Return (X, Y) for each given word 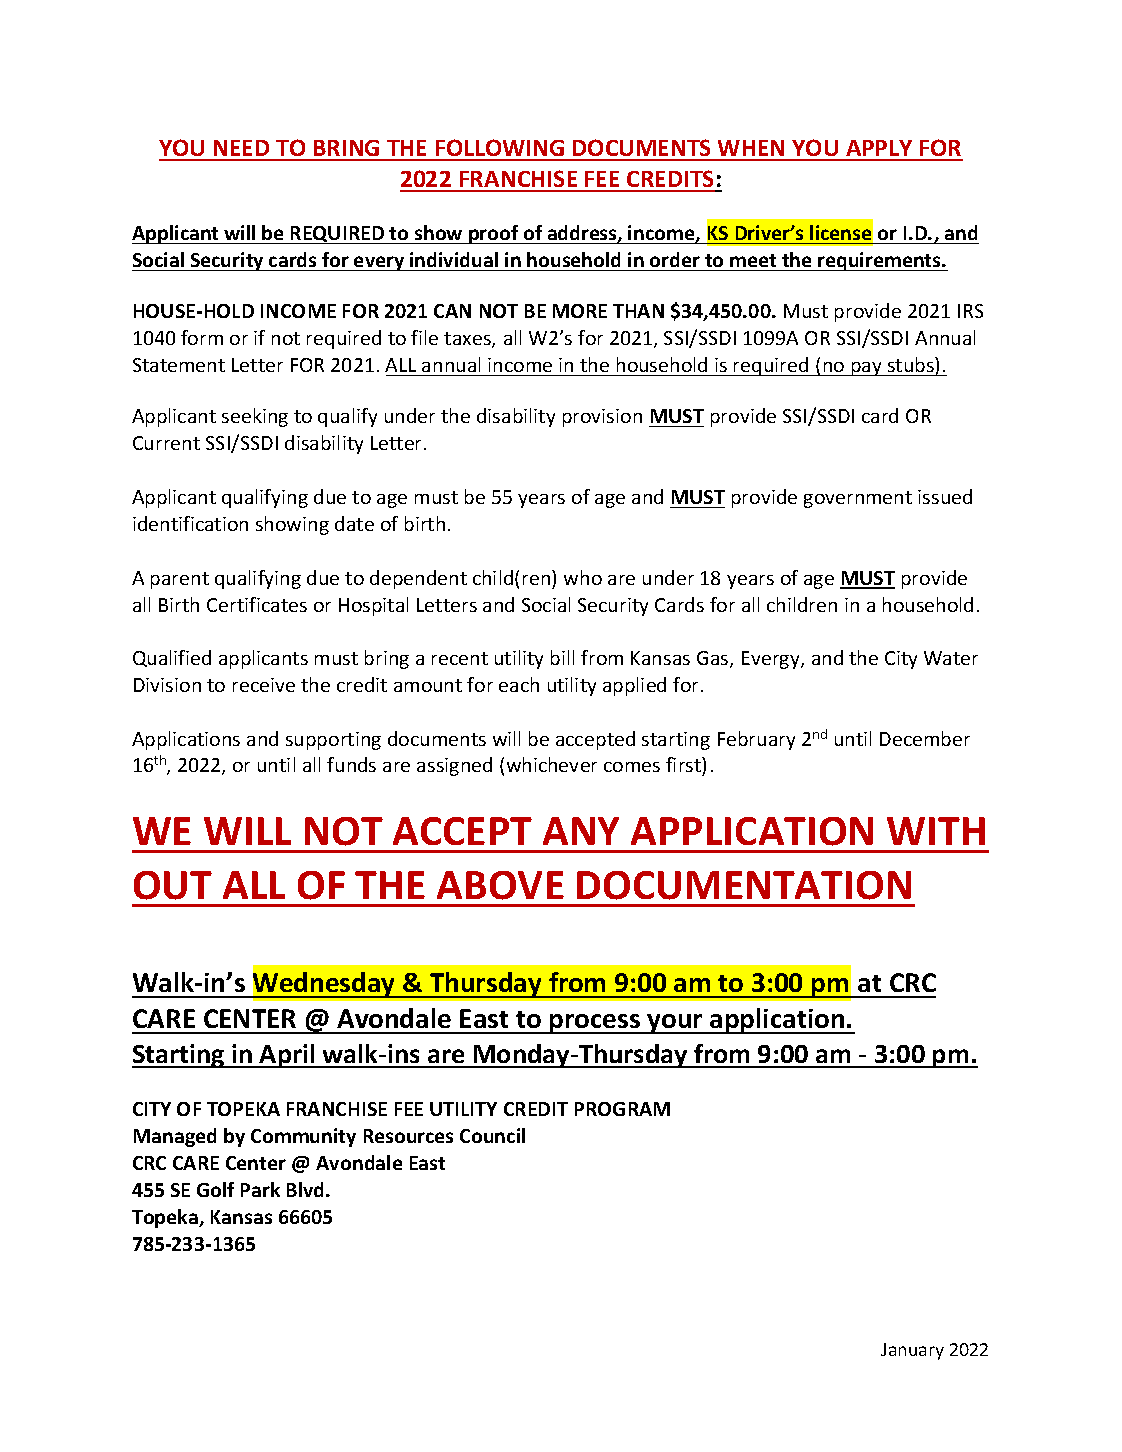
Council (492, 1135)
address (583, 234)
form (202, 337)
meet (753, 260)
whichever (552, 764)
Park (260, 1189)
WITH (936, 831)
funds (351, 764)
